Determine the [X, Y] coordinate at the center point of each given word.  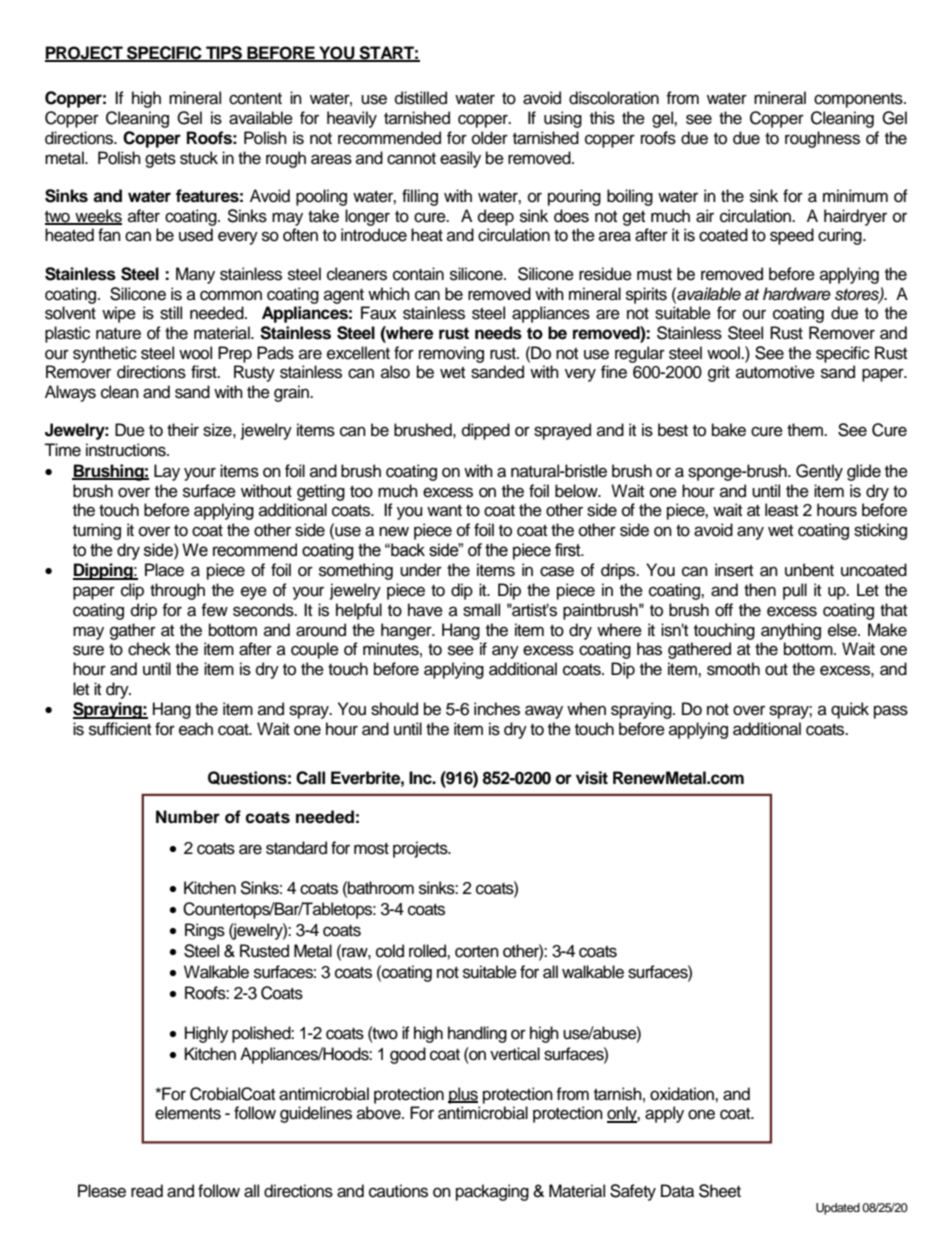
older [490, 138]
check [149, 649]
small [481, 610]
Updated [838, 1209]
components [859, 100]
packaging [492, 1192]
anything [791, 631]
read [147, 1191]
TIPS [224, 53]
